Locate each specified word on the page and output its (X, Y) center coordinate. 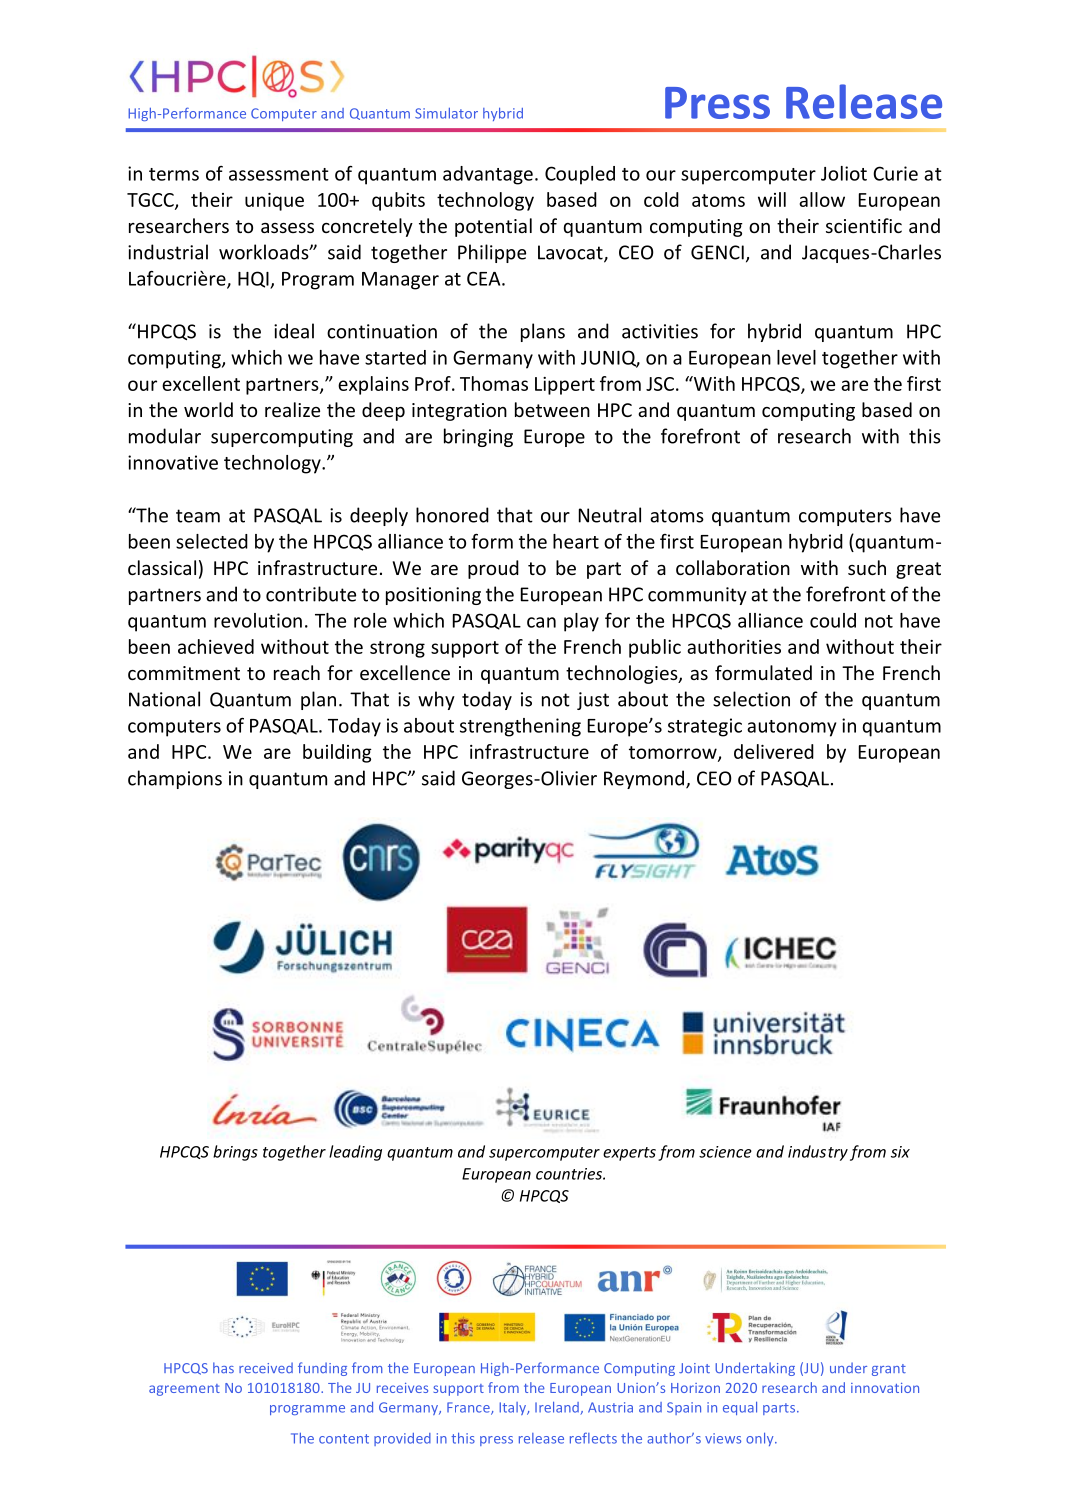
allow (822, 199)
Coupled (580, 175)
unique (274, 202)
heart (576, 541)
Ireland (558, 1408)
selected (212, 541)
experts (629, 1154)
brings (235, 1153)
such (867, 567)
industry (818, 1153)
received (266, 1367)
